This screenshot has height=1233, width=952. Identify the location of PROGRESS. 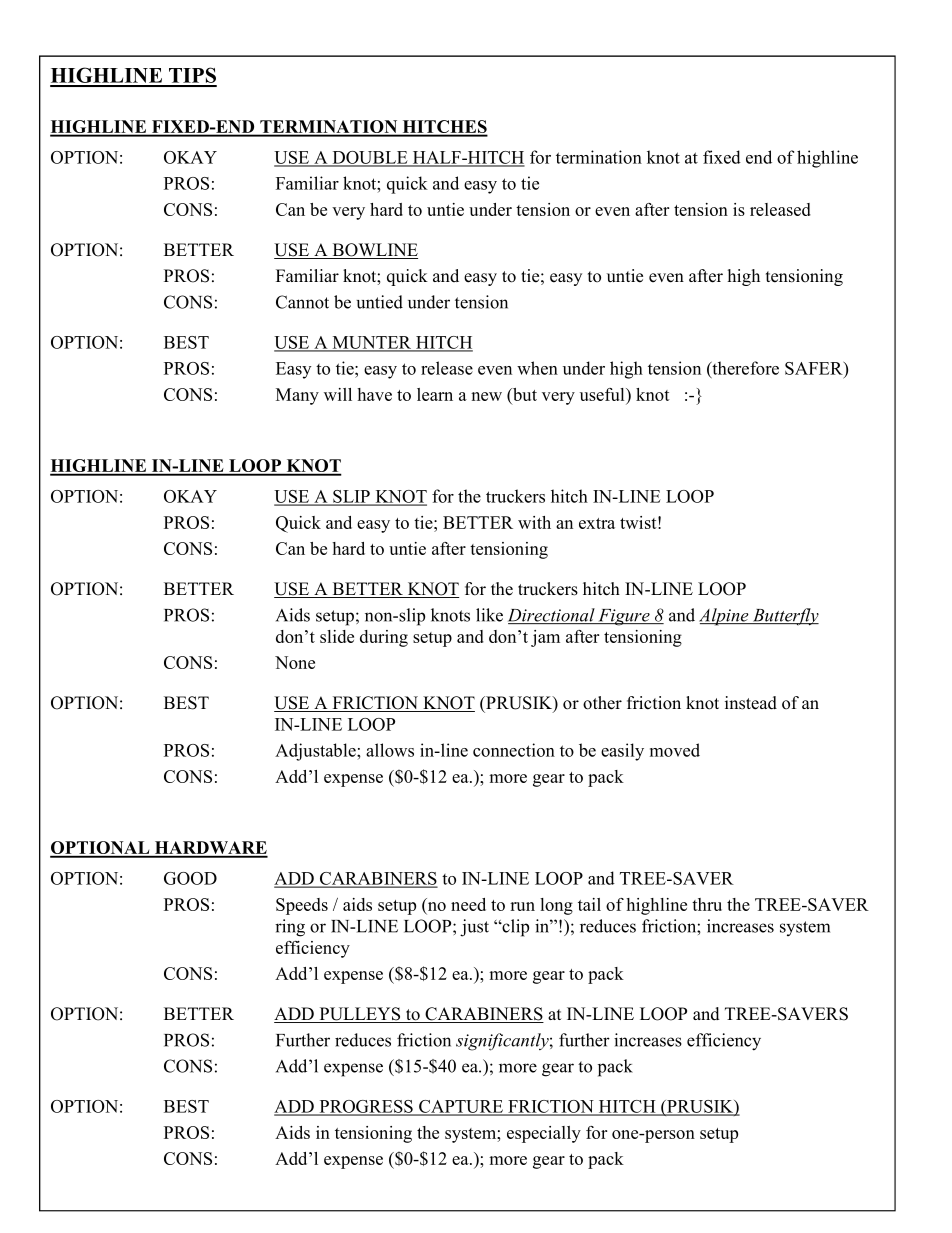
(366, 1107).
